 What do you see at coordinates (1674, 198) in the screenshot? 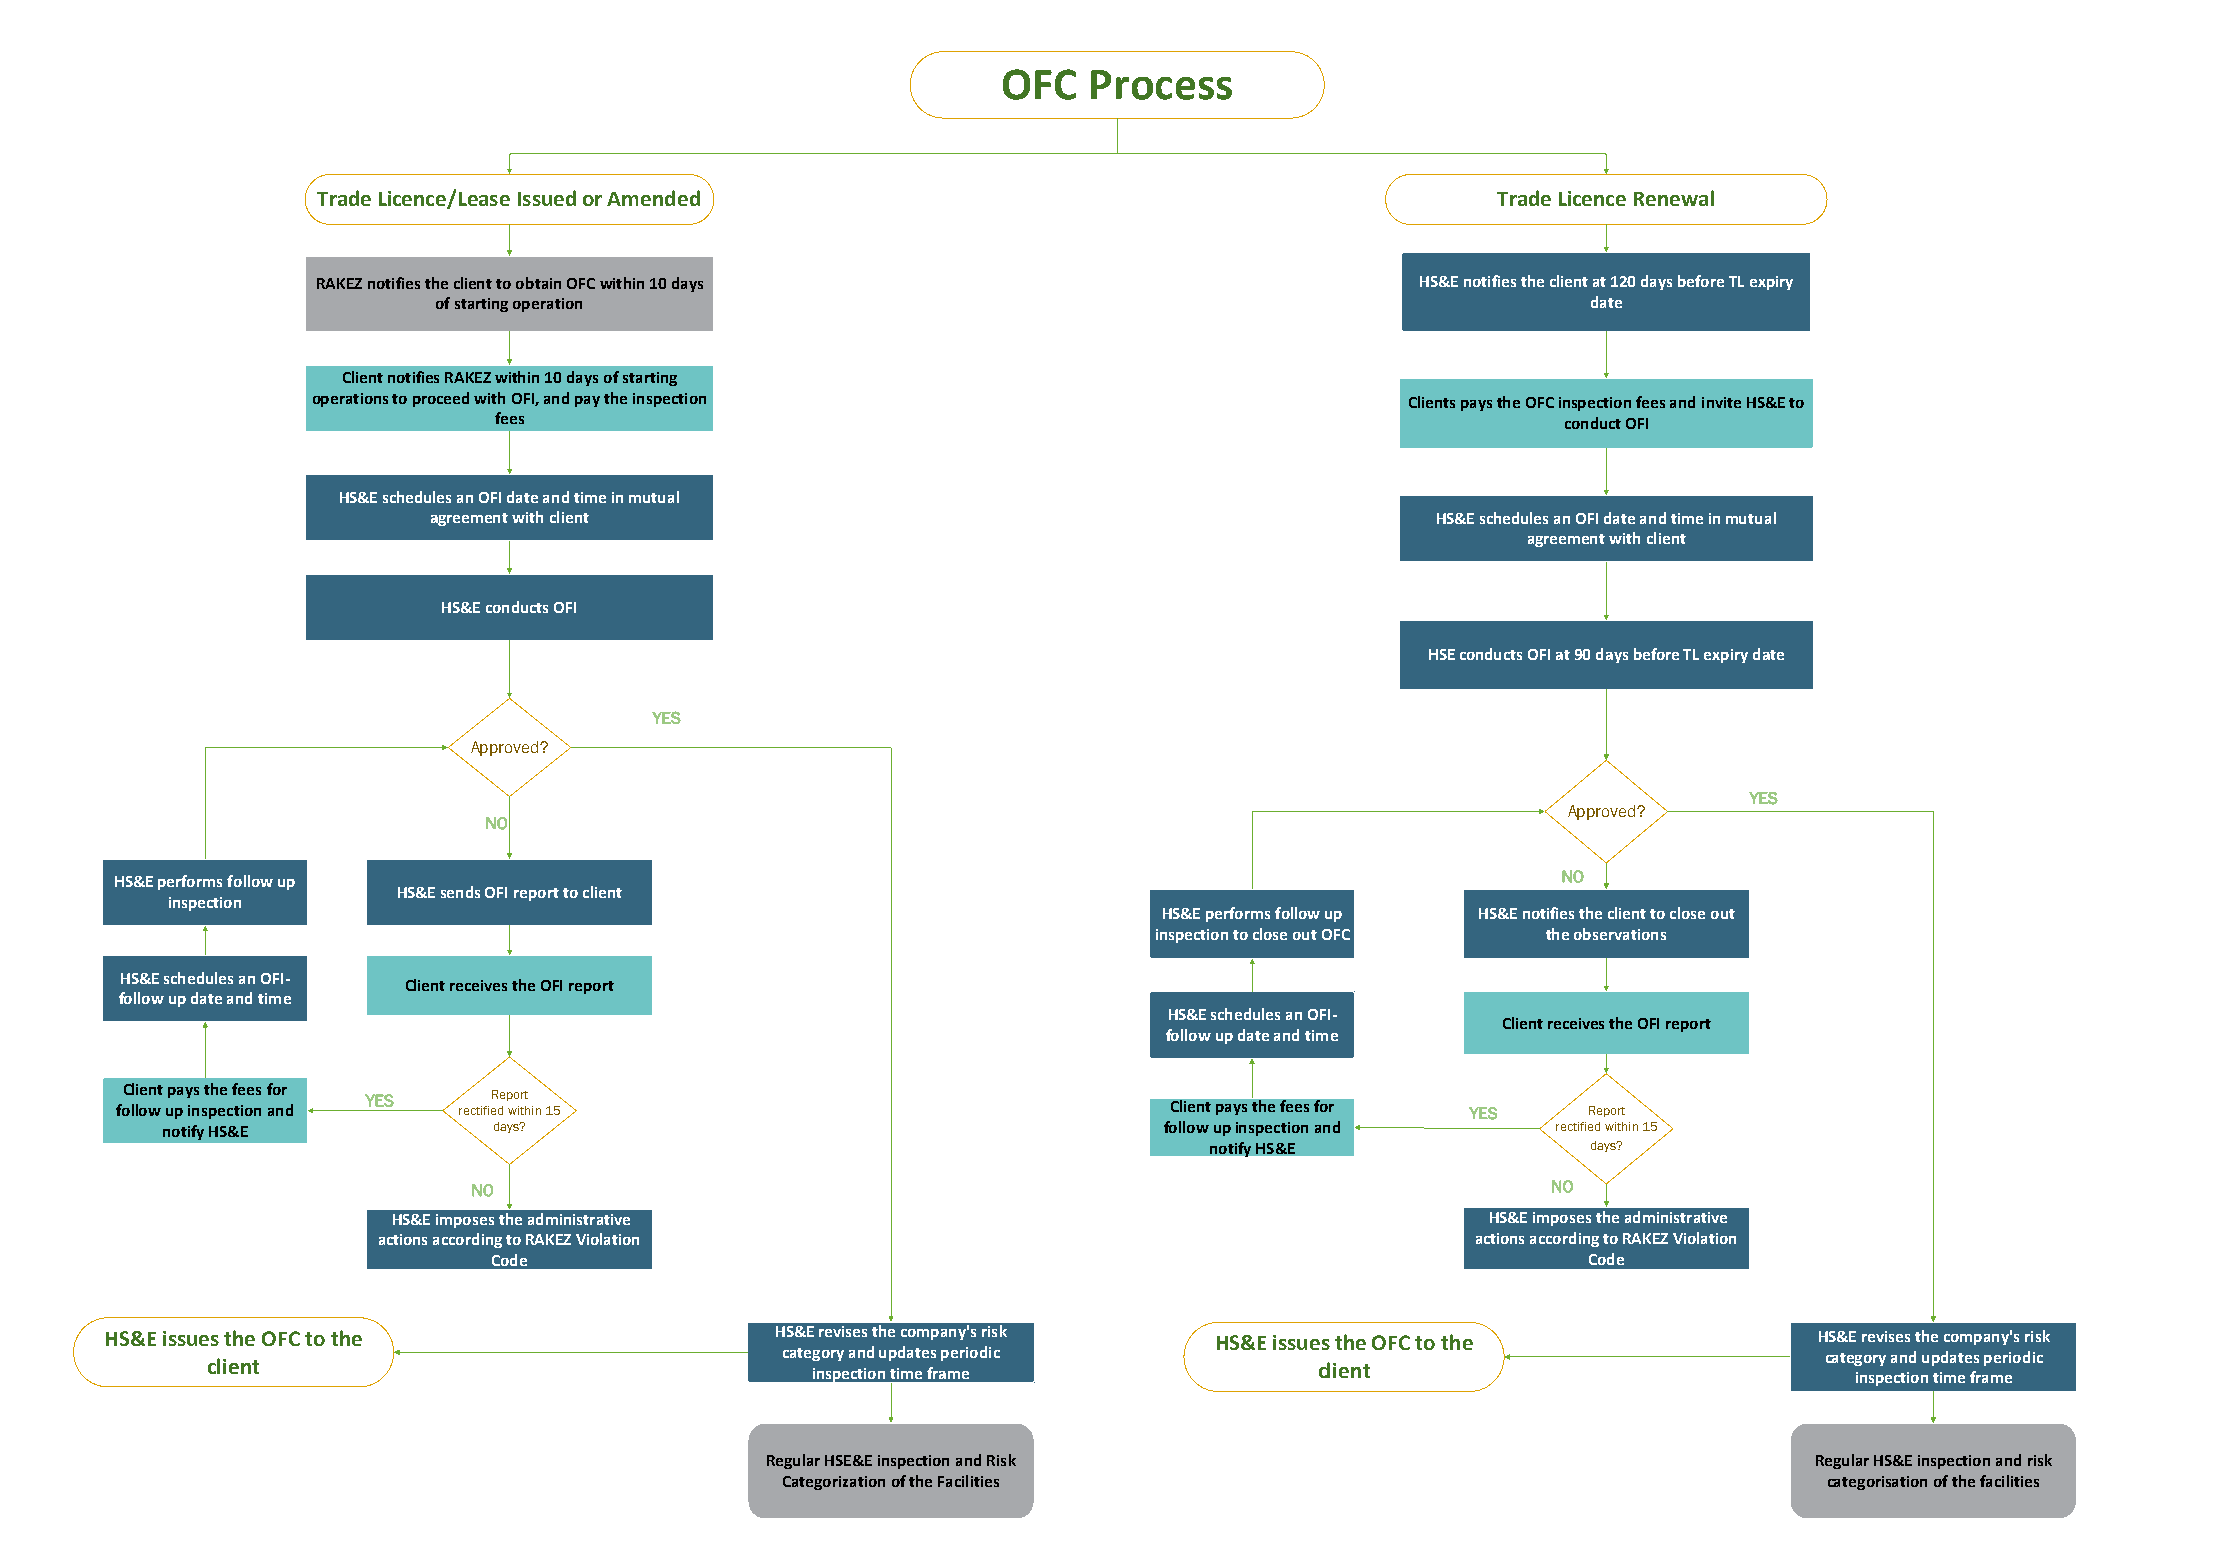
I see `Renewal` at bounding box center [1674, 198].
